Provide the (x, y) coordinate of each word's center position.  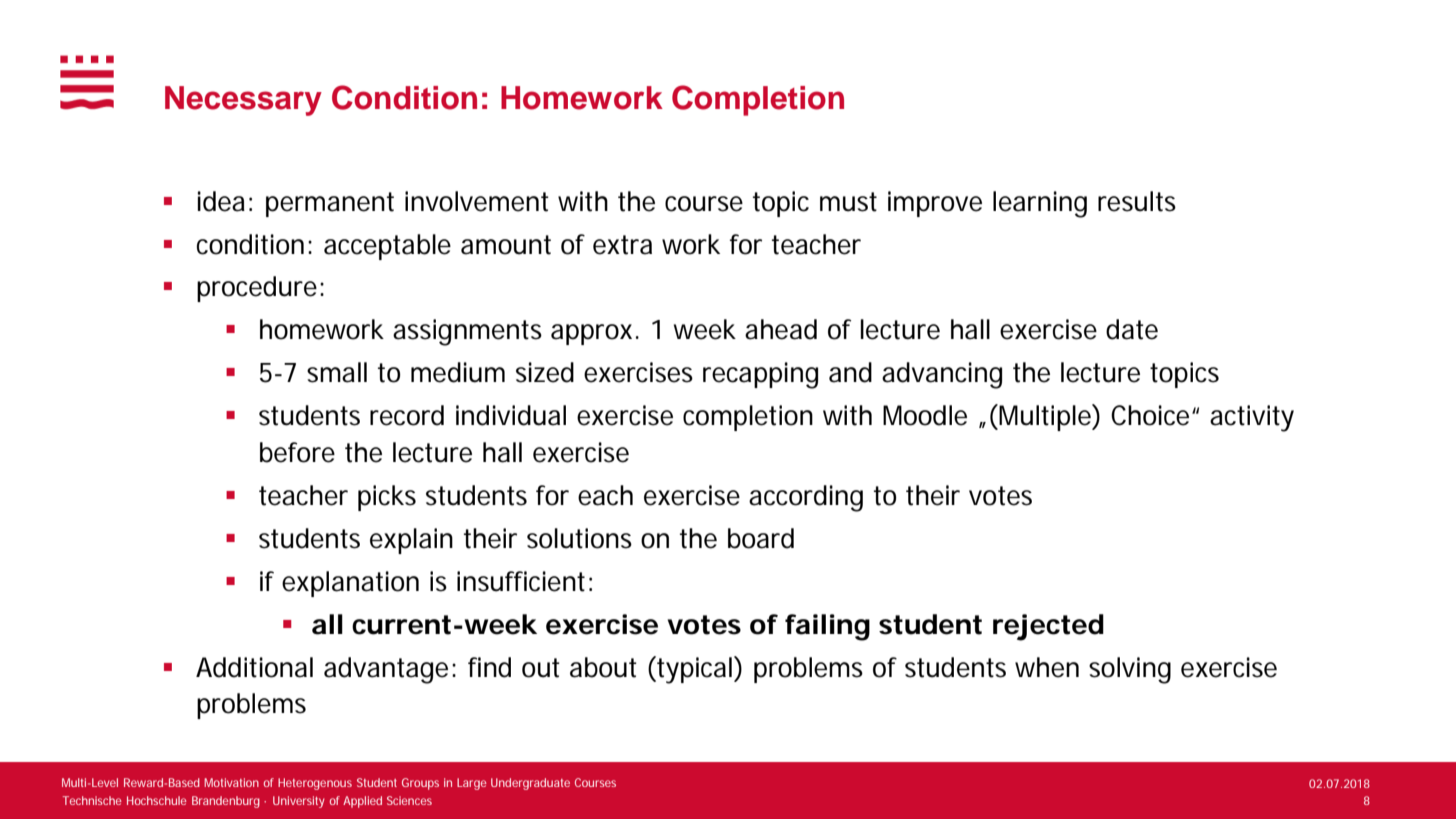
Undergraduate (530, 784)
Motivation (231, 782)
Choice (1150, 415)
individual (511, 415)
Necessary (243, 101)
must (848, 202)
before (297, 452)
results (1137, 201)
